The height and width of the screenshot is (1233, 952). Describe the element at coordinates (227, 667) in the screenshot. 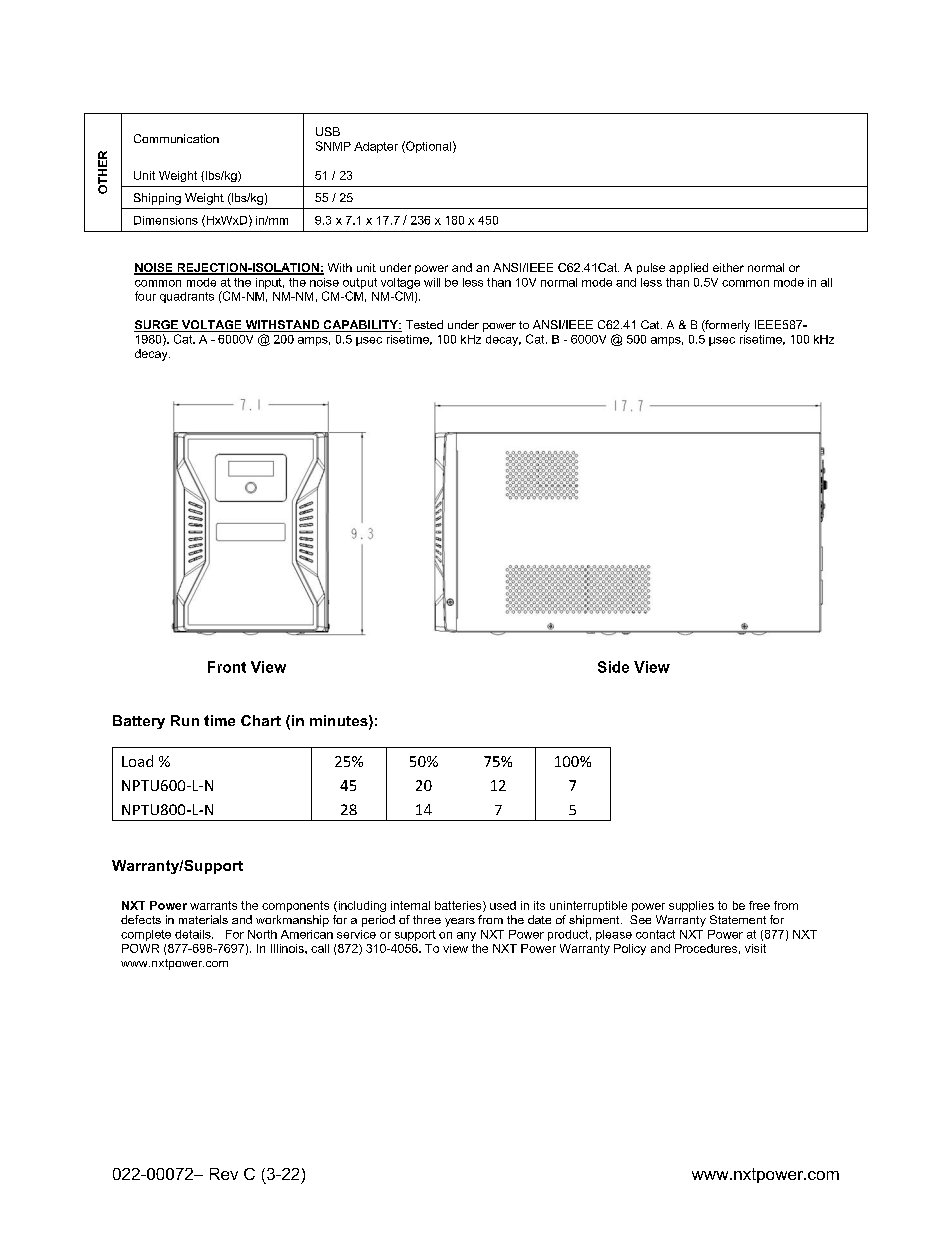

I see `Front` at that location.
